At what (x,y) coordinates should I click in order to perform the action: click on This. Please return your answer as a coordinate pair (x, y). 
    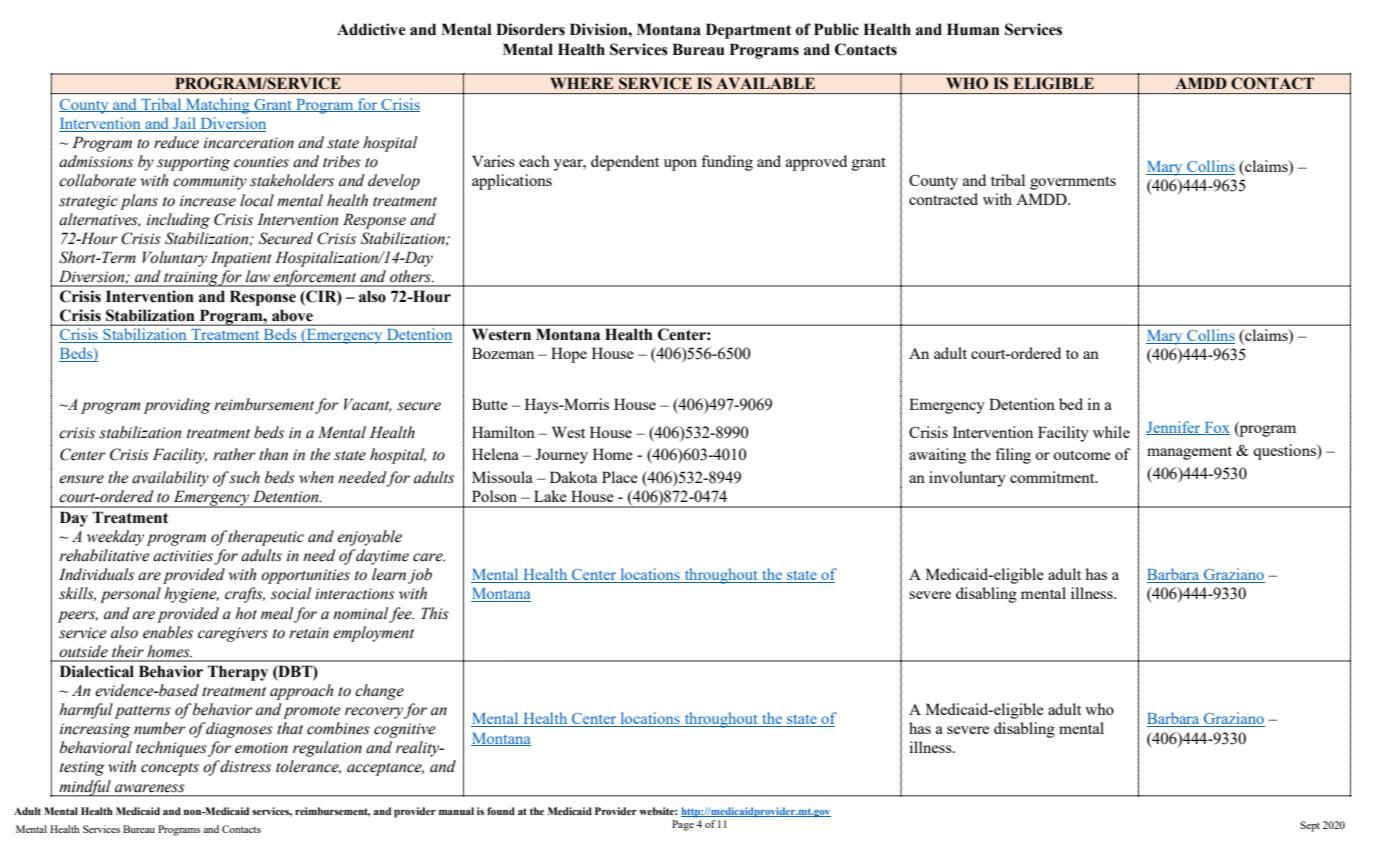
    Looking at the image, I should click on (435, 613).
